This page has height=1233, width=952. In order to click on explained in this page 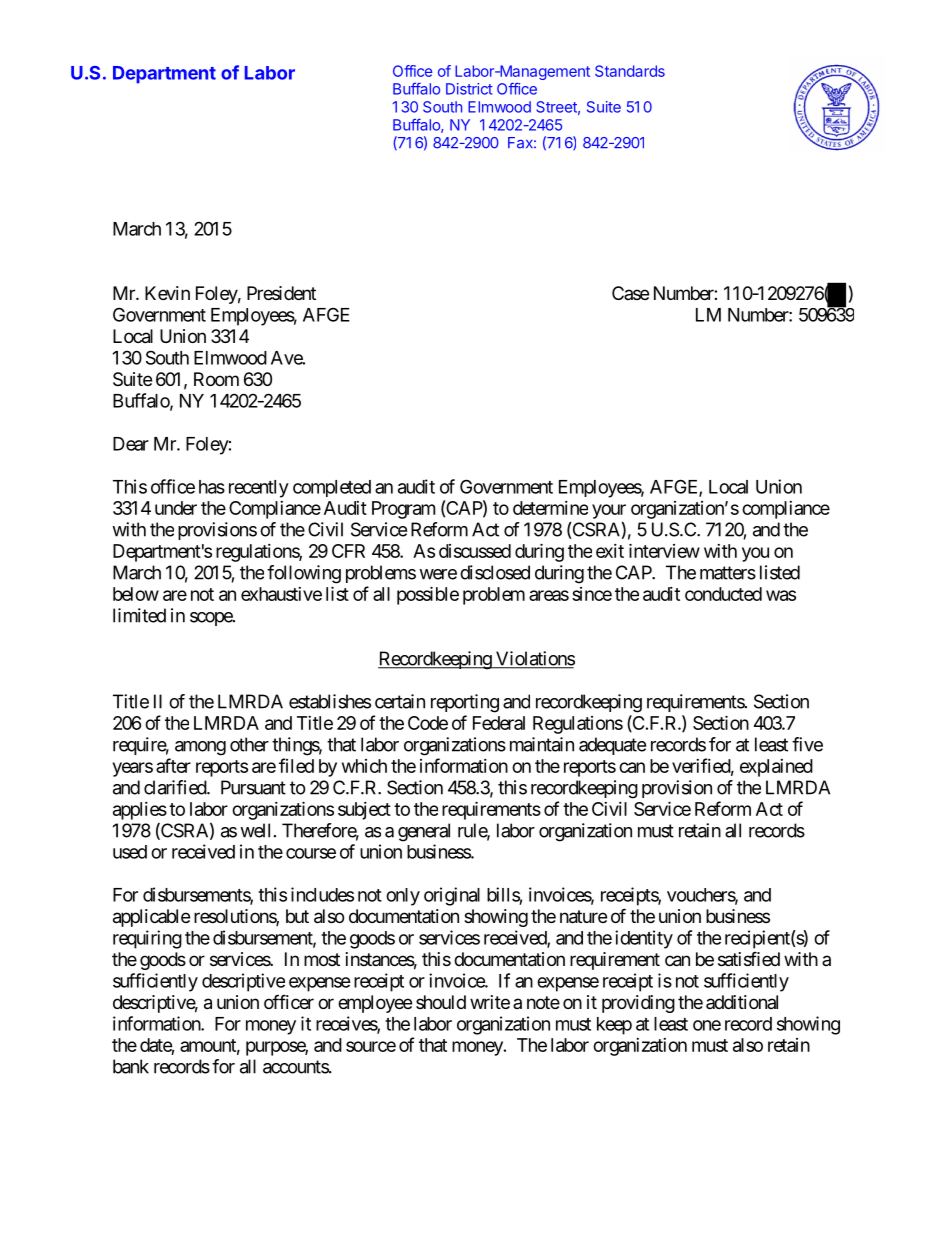, I will do `click(776, 768)`.
